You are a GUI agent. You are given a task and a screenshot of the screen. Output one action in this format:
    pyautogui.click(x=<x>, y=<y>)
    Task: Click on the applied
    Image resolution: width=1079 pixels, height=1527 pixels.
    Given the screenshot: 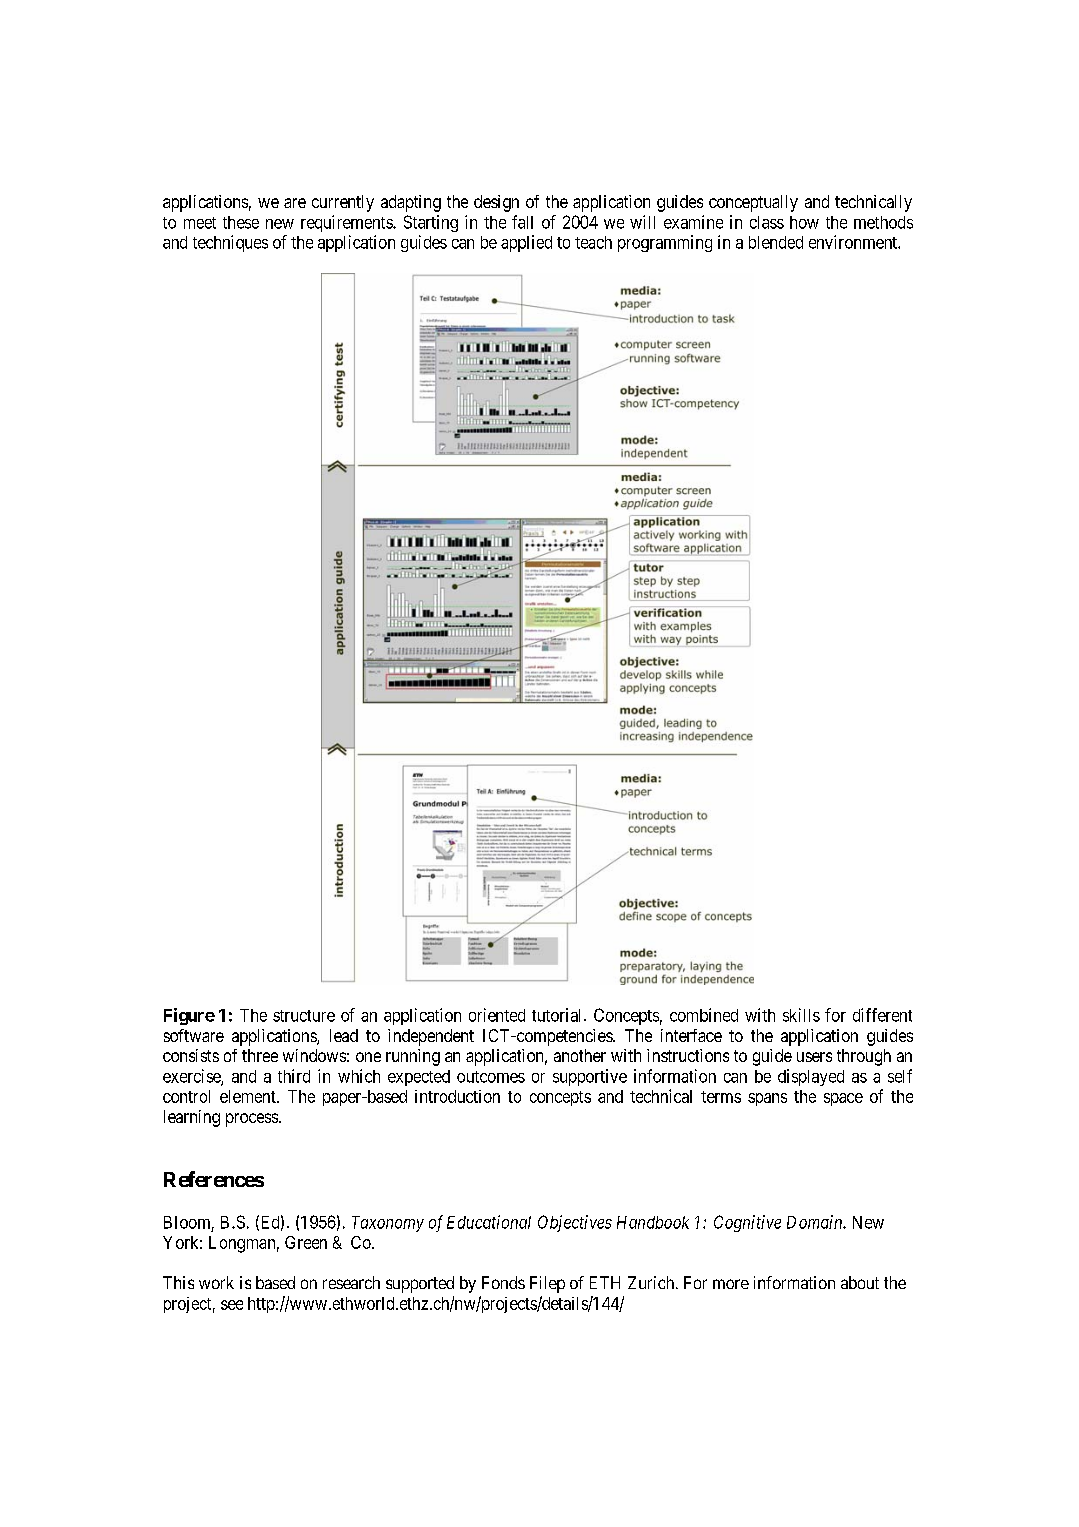 What is the action you would take?
    pyautogui.click(x=526, y=243)
